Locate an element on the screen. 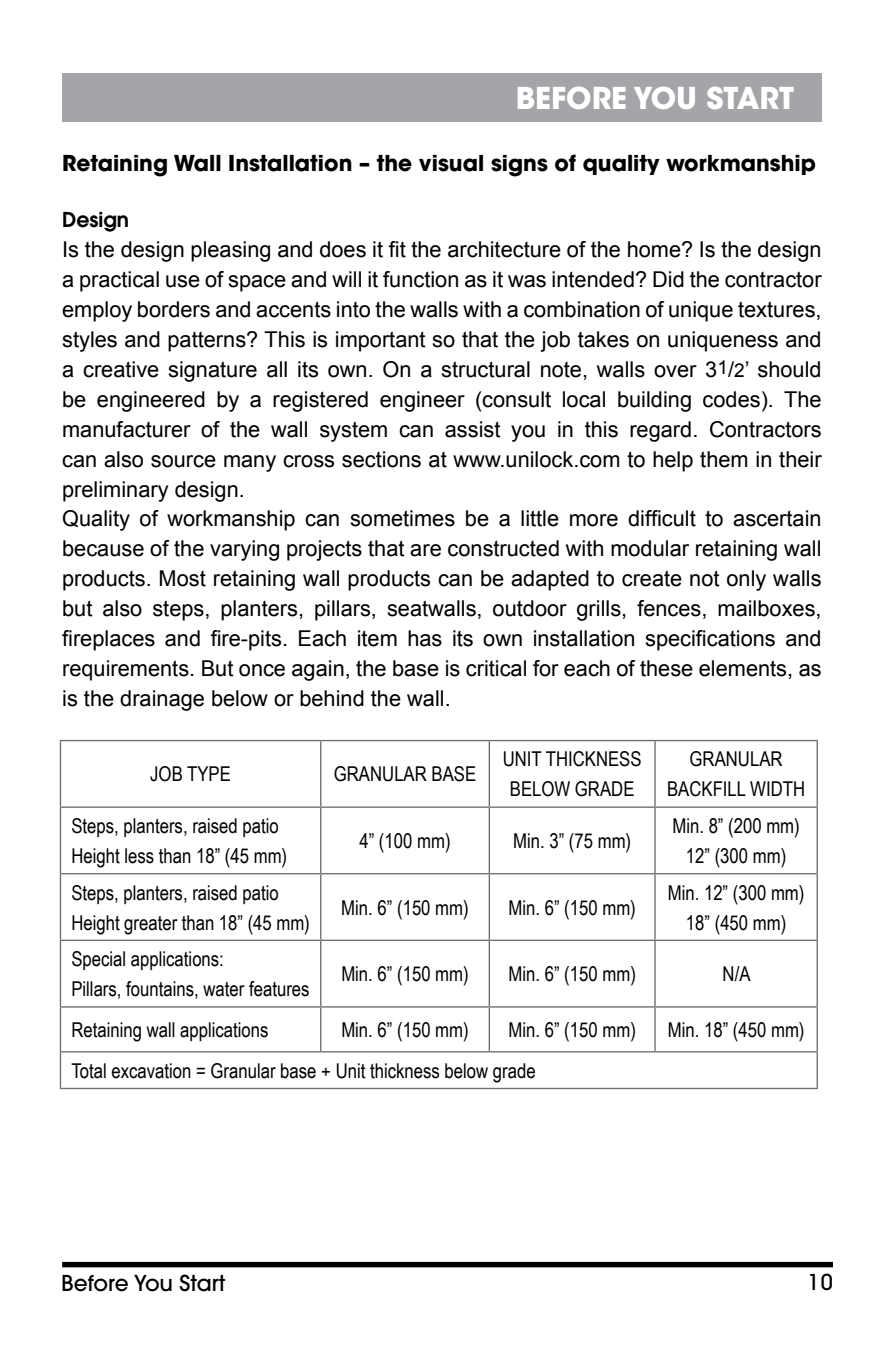  source is located at coordinates (183, 461).
